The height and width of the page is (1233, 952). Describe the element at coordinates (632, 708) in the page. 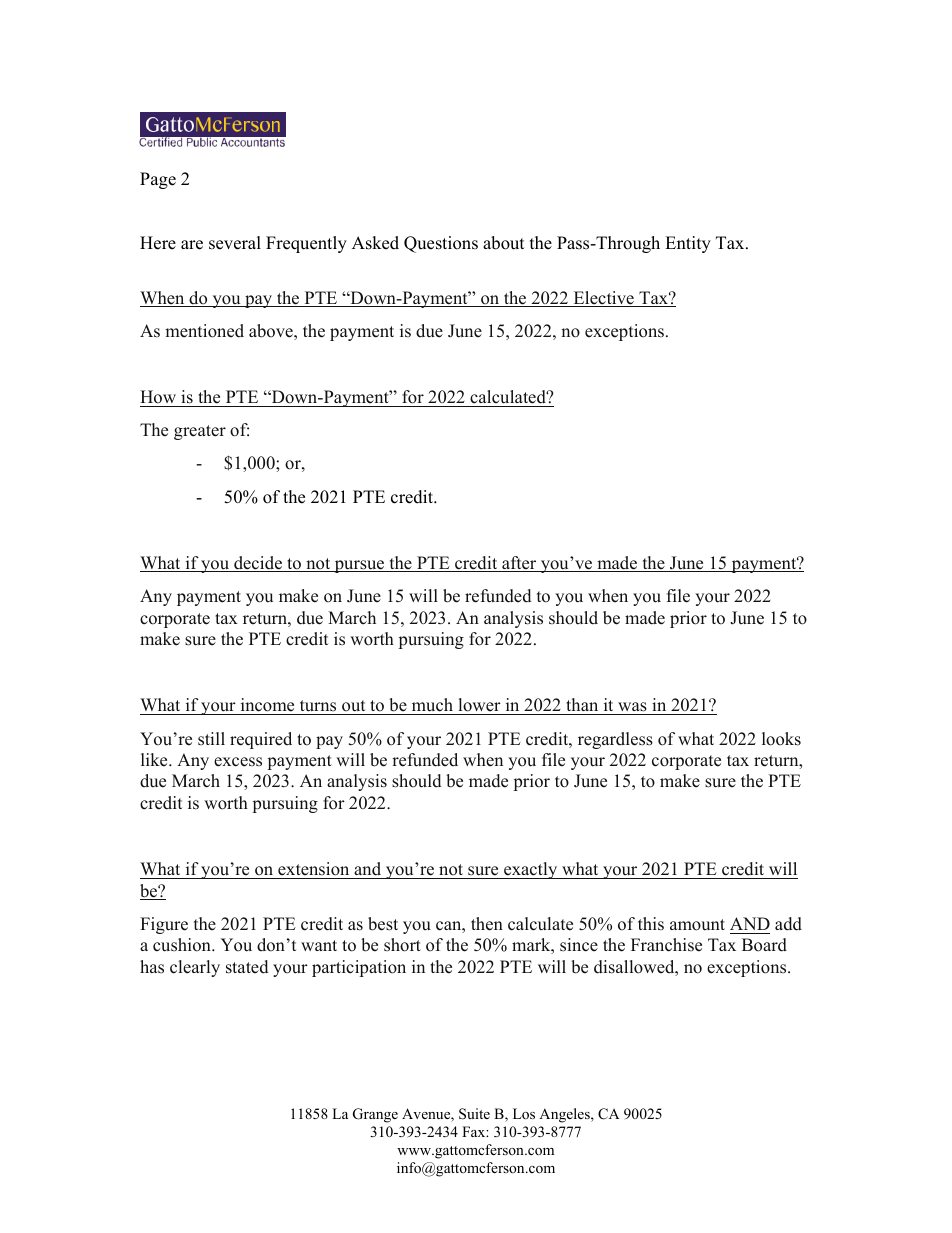

I see `was` at that location.
